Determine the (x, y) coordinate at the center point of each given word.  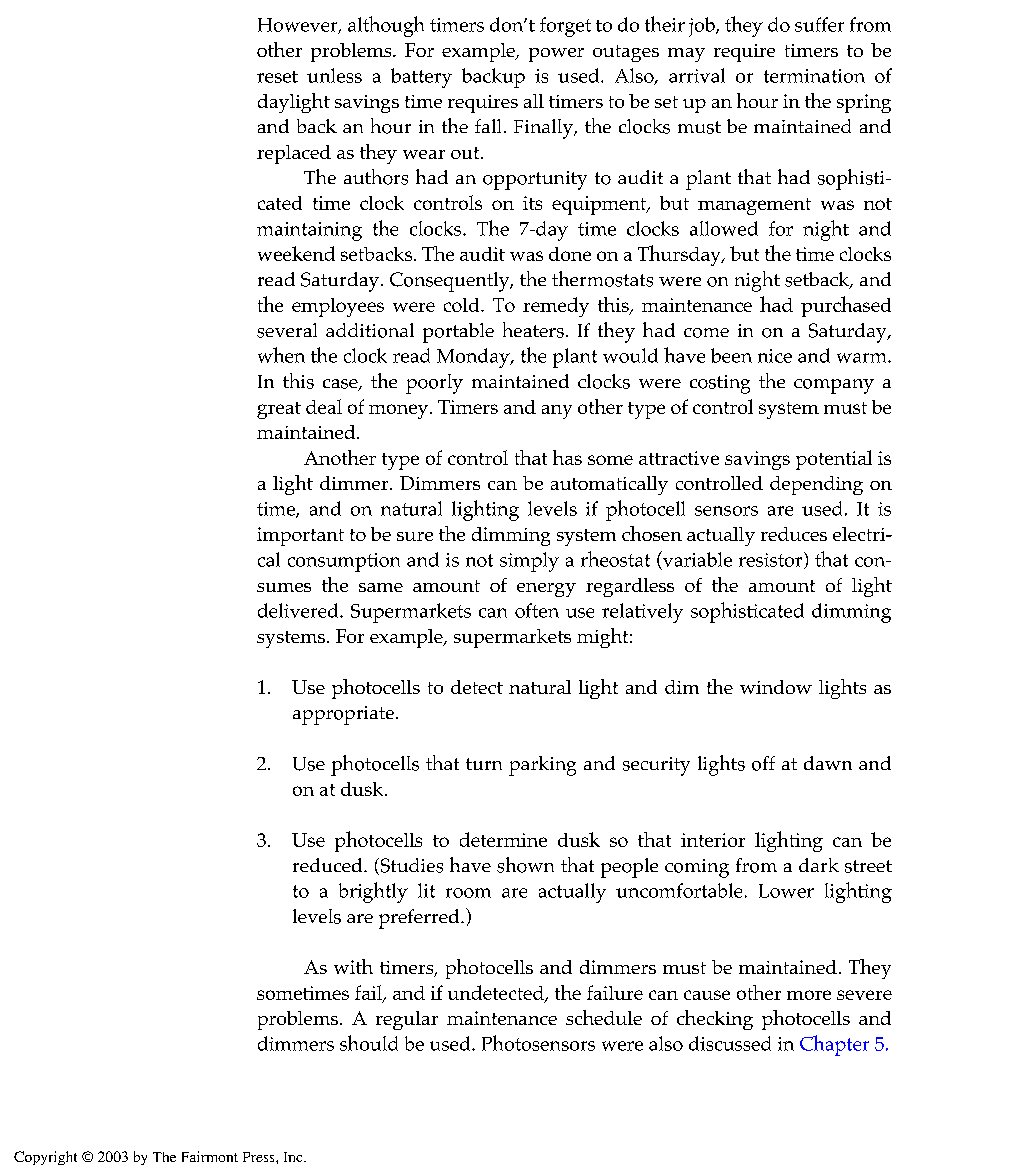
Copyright (45, 1158)
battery (421, 78)
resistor (772, 560)
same (381, 587)
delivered (299, 610)
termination (814, 76)
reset (277, 77)
